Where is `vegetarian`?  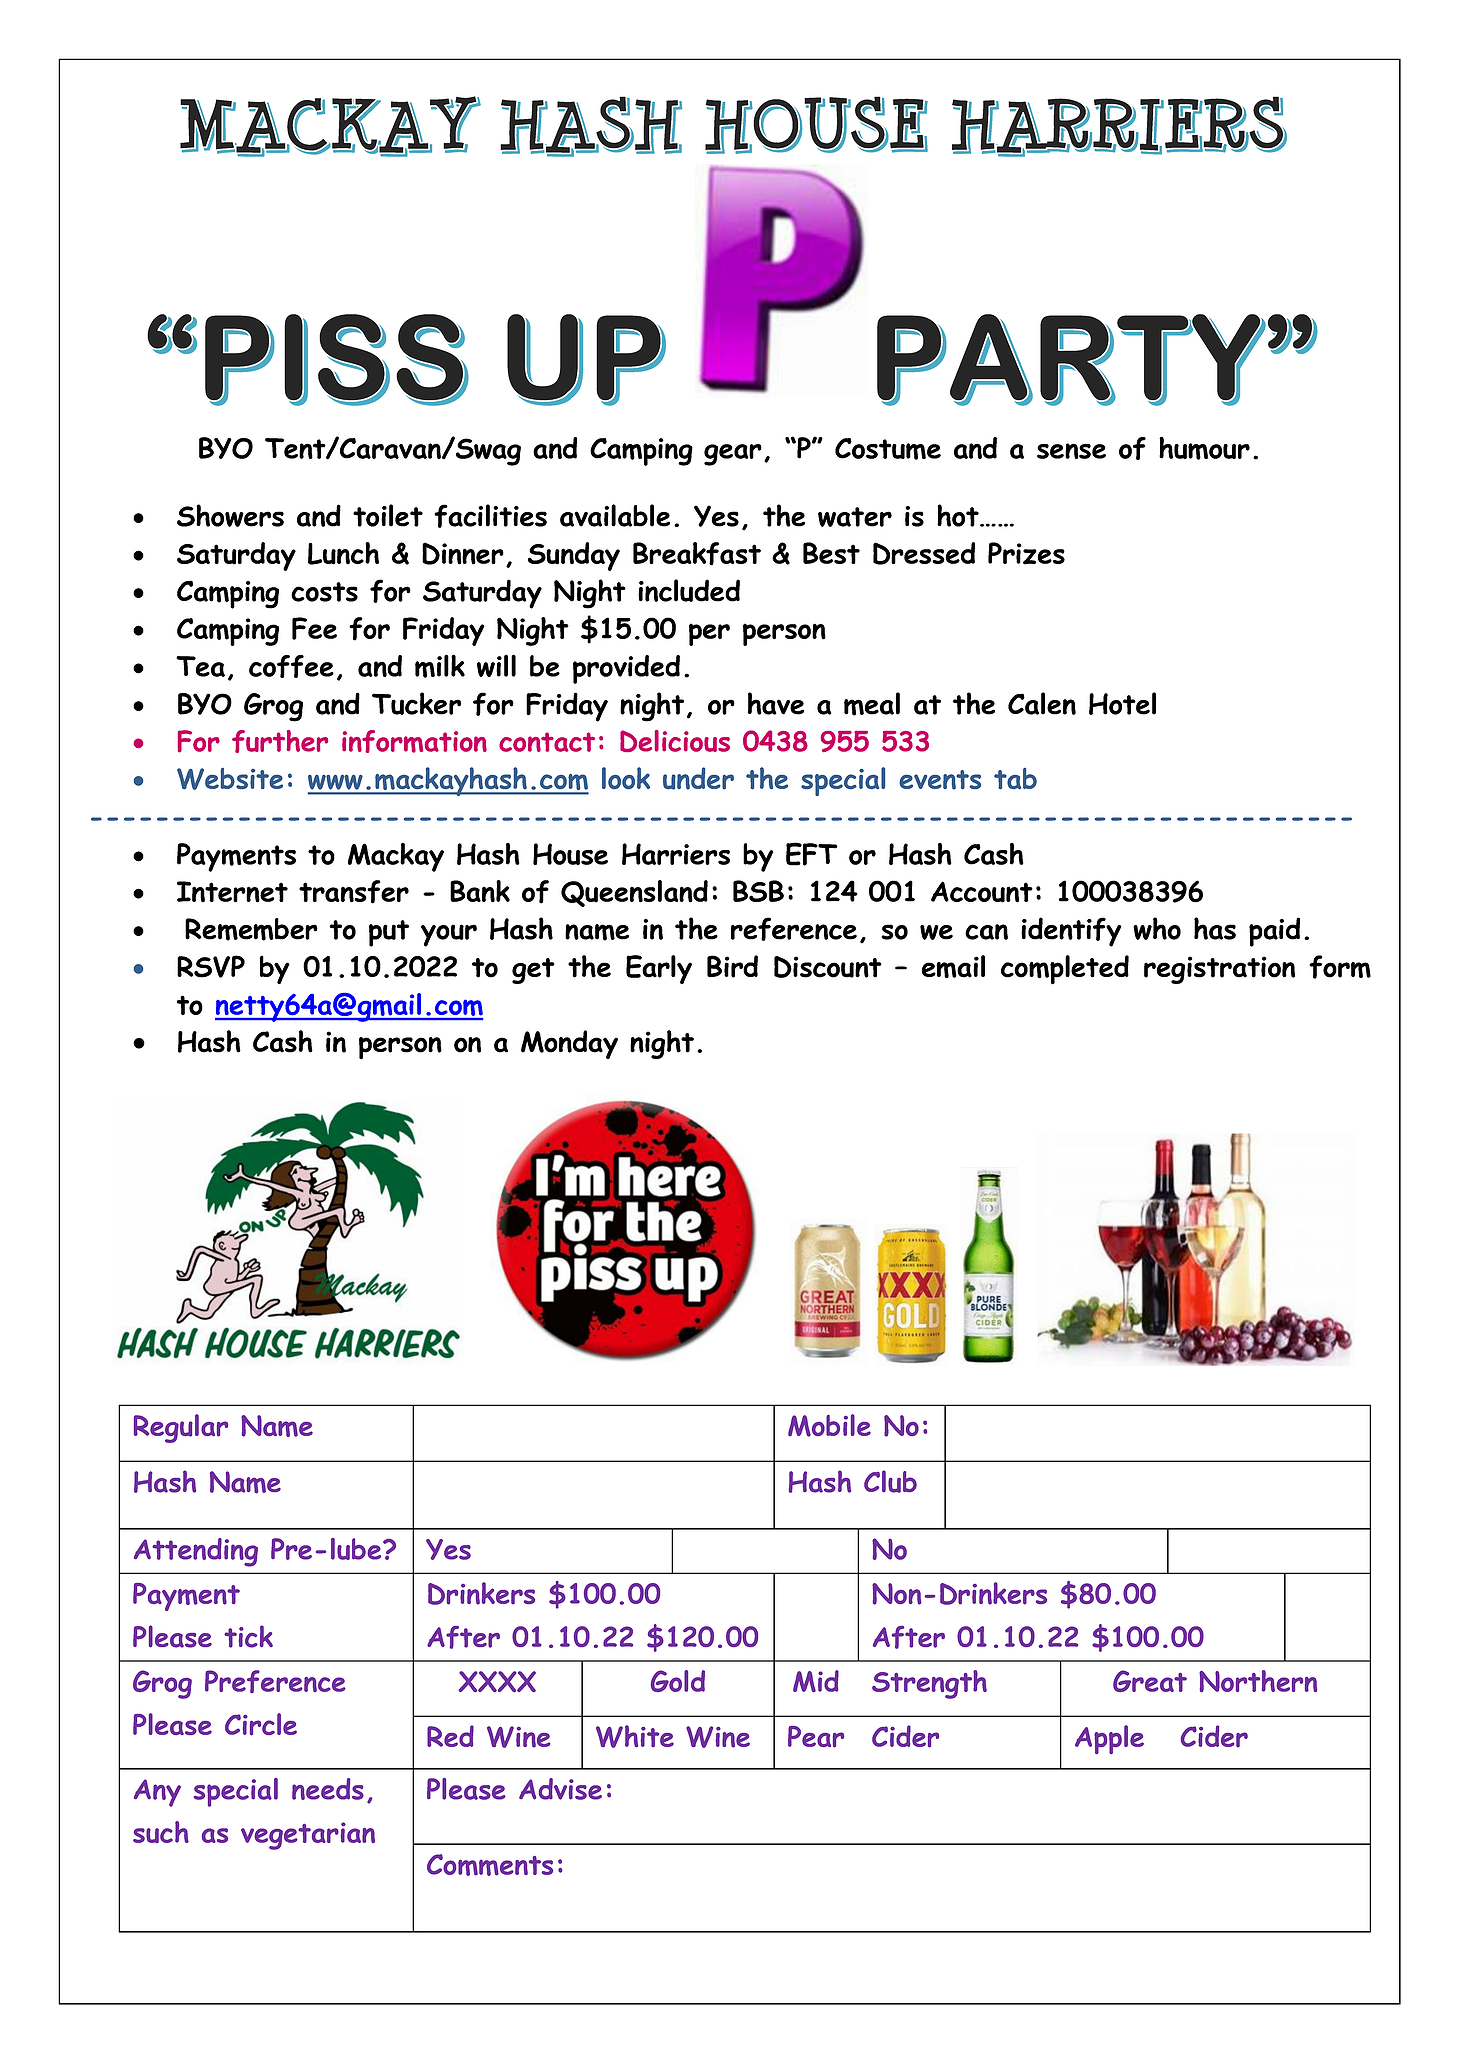
vegetarian is located at coordinates (308, 1836).
